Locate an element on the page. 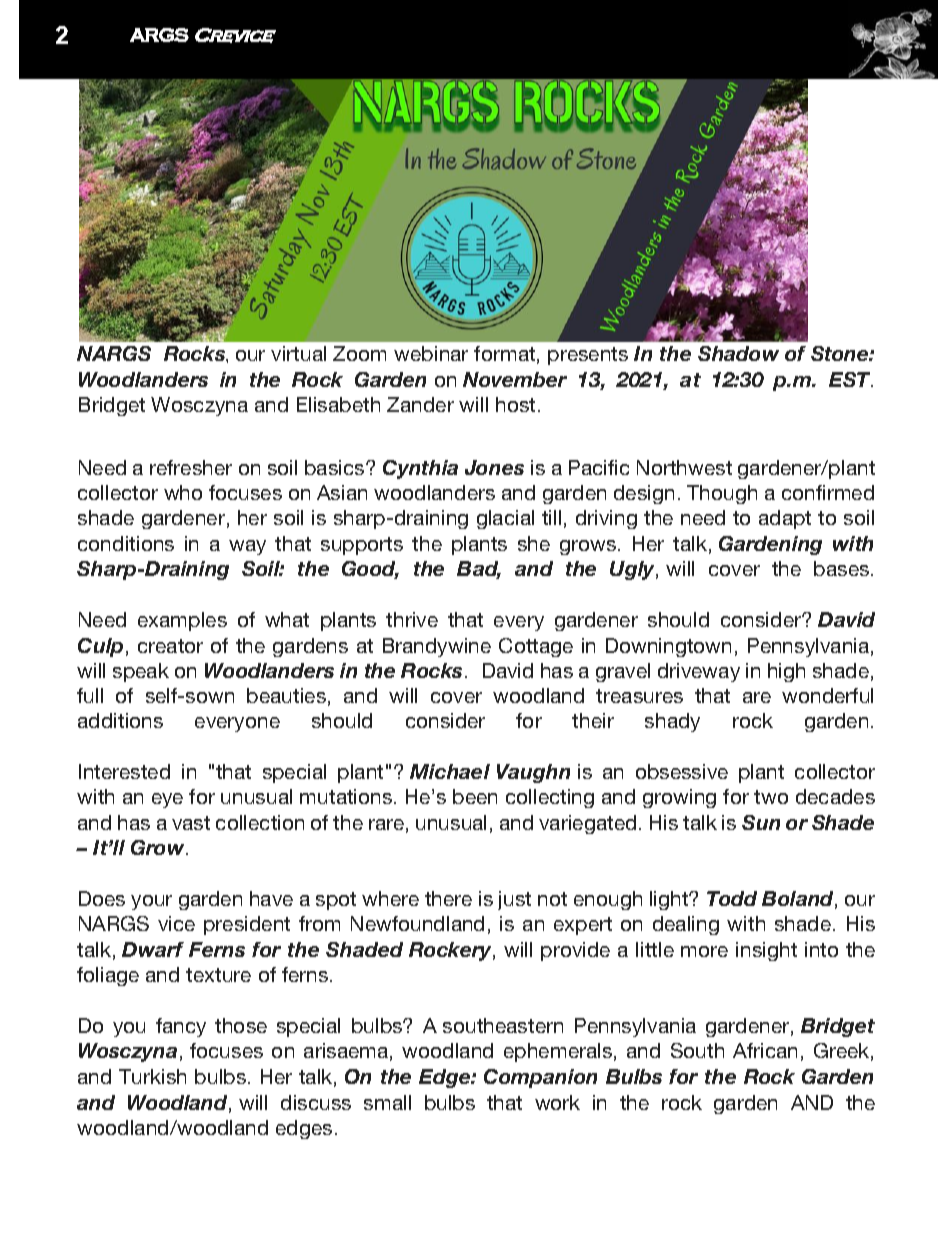 The image size is (952, 1233). Shadow is located at coordinates (738, 353).
